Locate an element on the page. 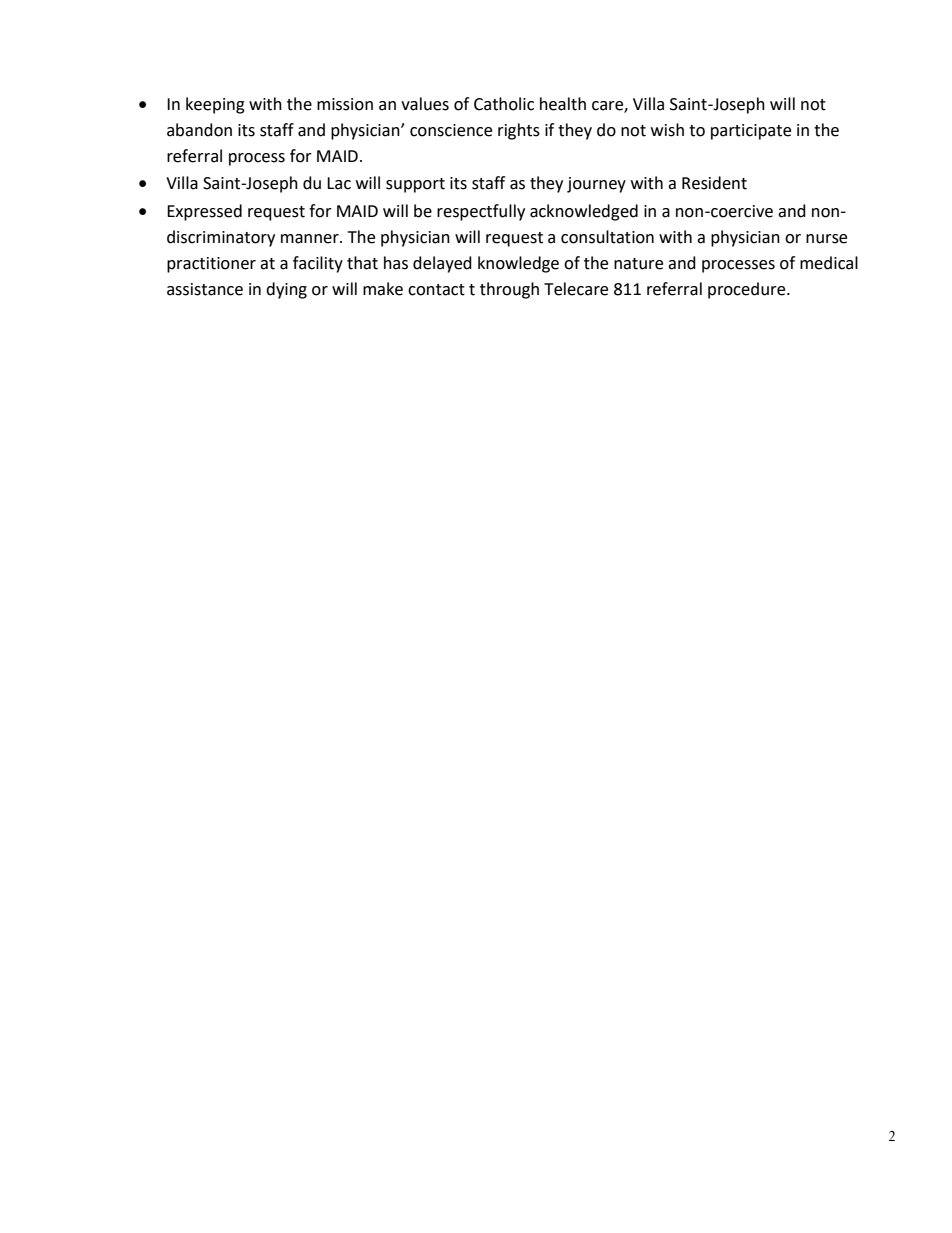 The image size is (952, 1233). keeping is located at coordinates (215, 105).
